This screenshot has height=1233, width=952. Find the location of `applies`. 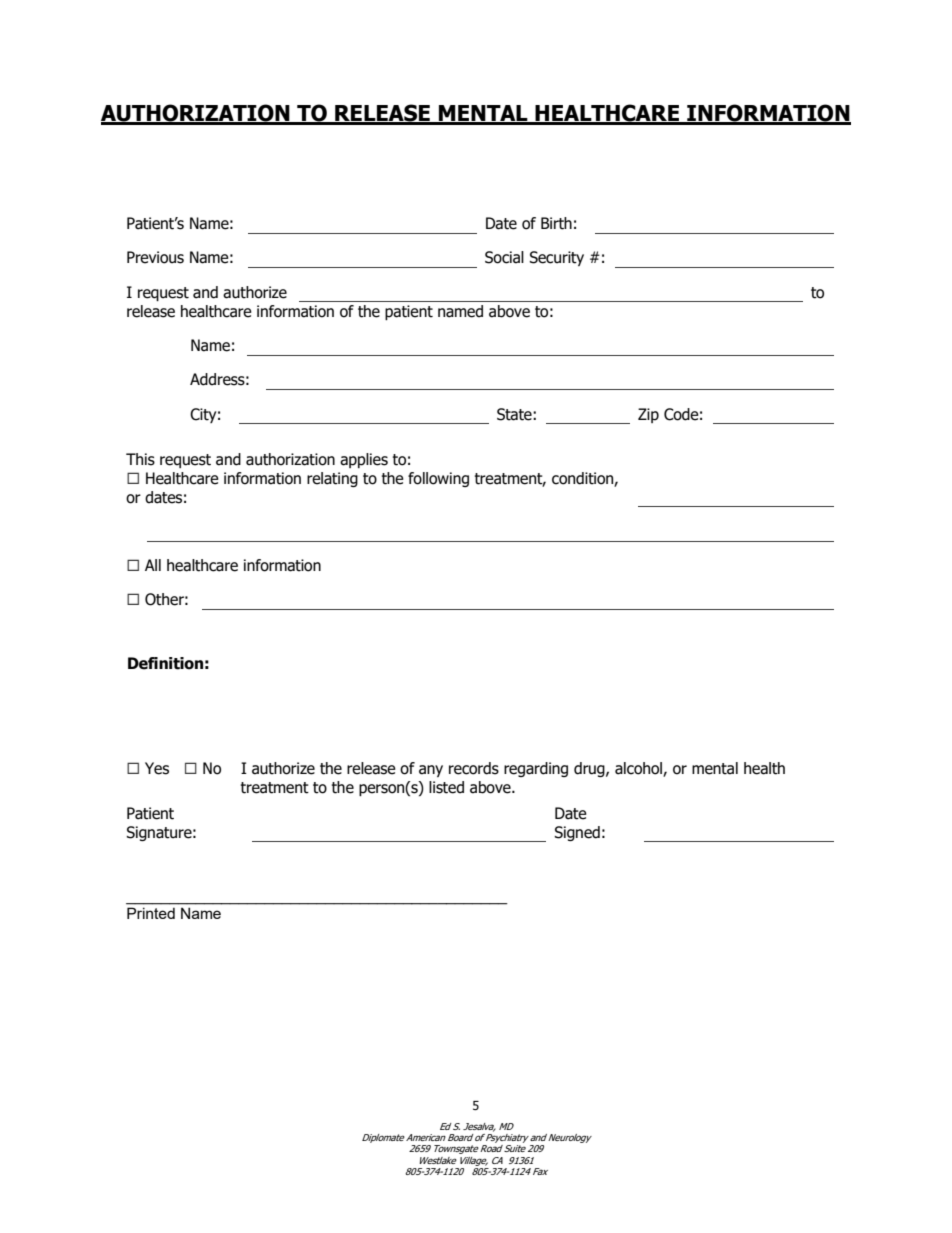

applies is located at coordinates (364, 460).
